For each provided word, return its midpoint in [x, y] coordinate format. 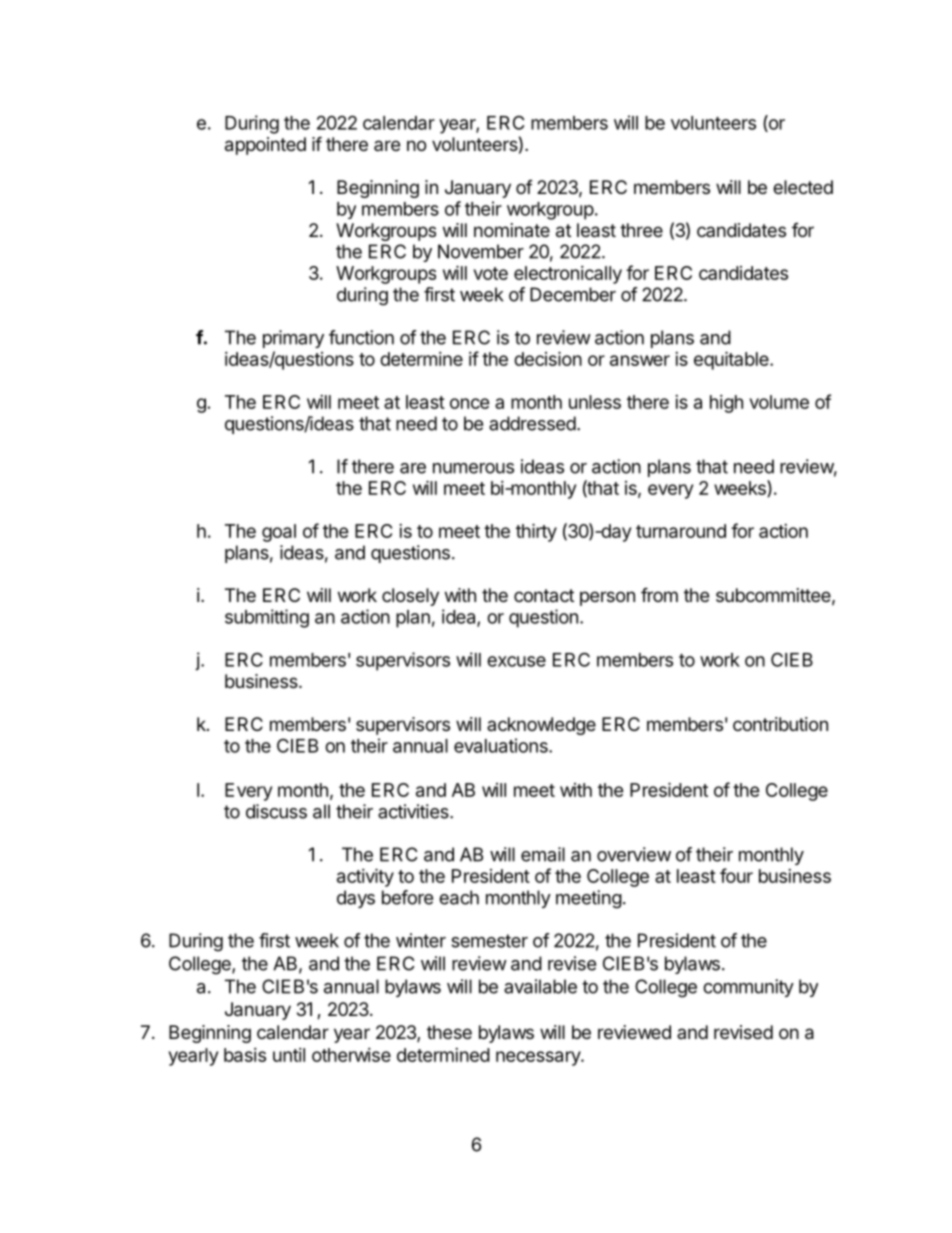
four [736, 875]
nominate [512, 230]
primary [293, 339]
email [543, 854]
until [289, 1055]
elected [803, 187]
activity [365, 877]
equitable [732, 360]
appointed [265, 146]
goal [279, 533]
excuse [516, 661]
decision [548, 358]
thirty [536, 532]
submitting [267, 618]
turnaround [681, 531]
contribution [780, 724]
